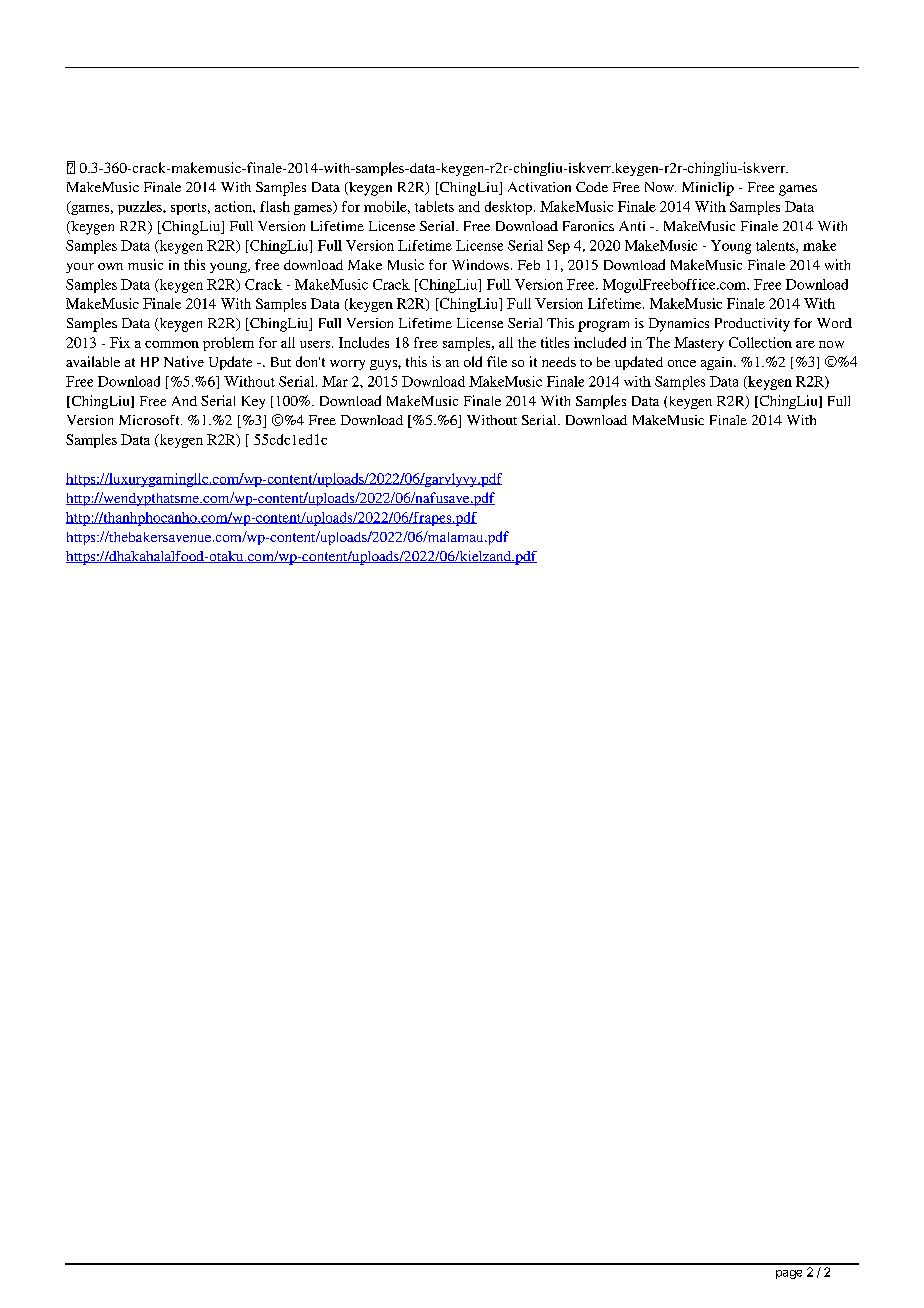 This screenshot has width=924, height=1308. Describe the element at coordinates (699, 344) in the screenshot. I see `Mastery` at that location.
